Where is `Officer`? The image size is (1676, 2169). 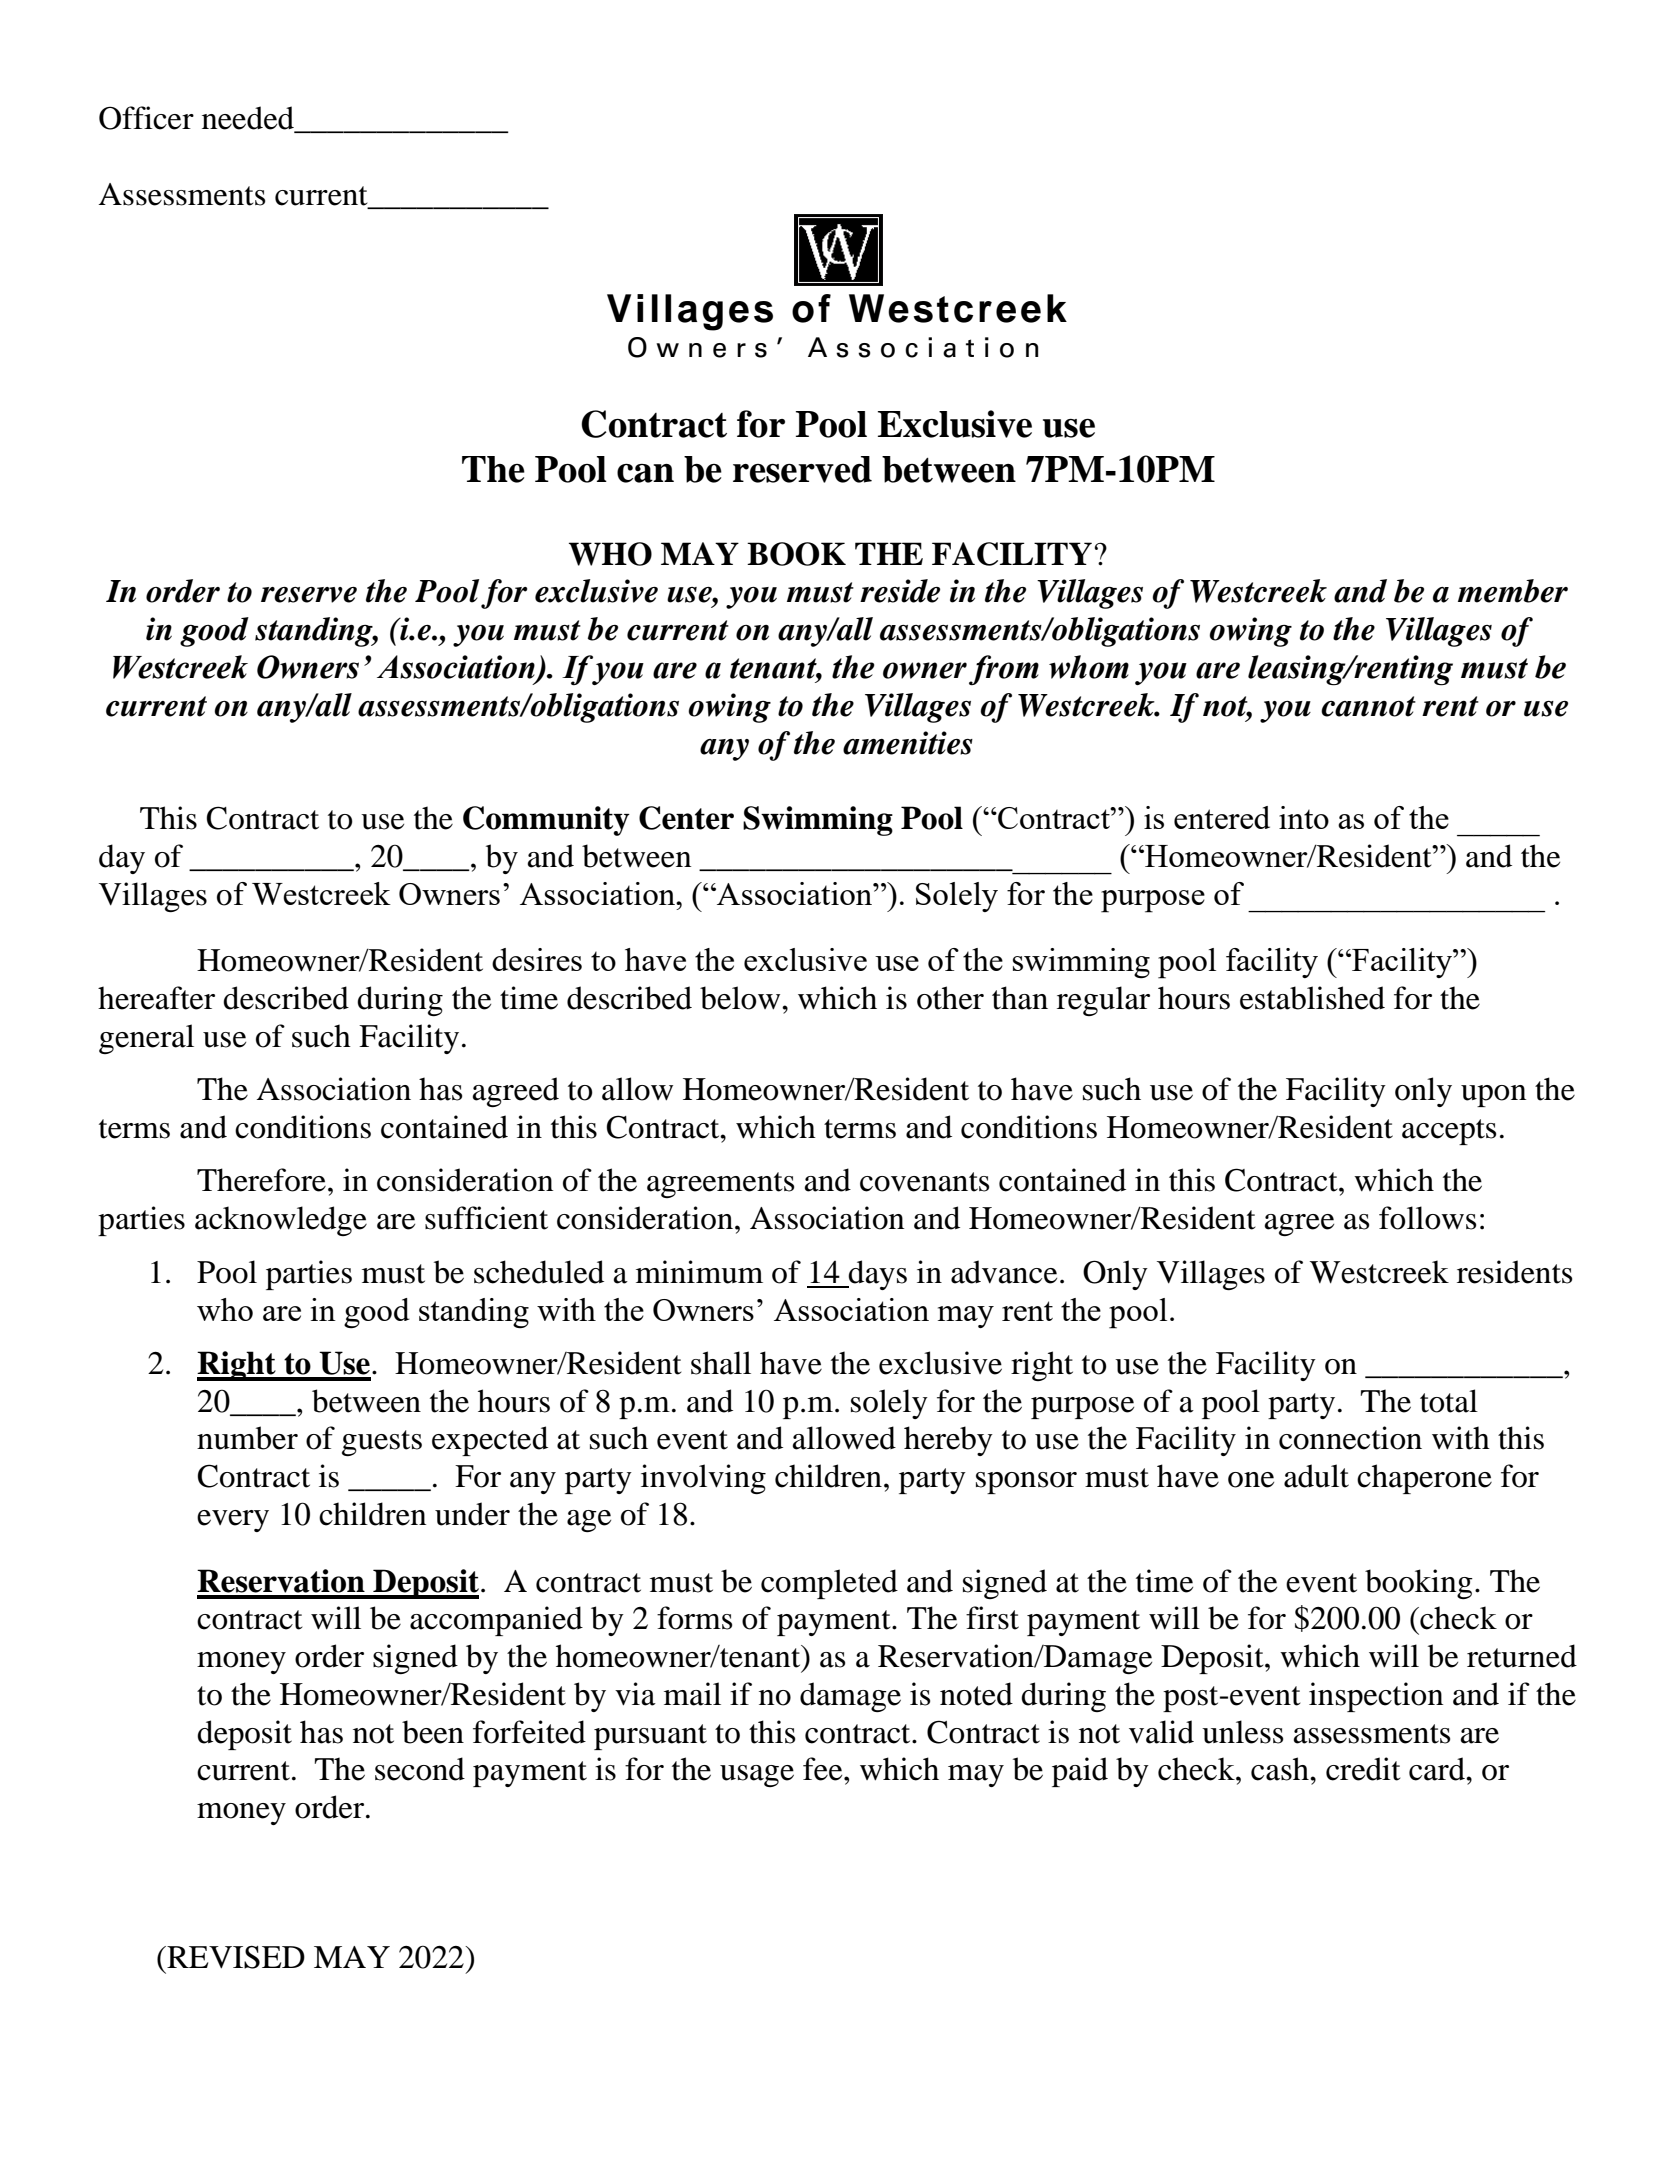
Officer is located at coordinates (146, 118).
